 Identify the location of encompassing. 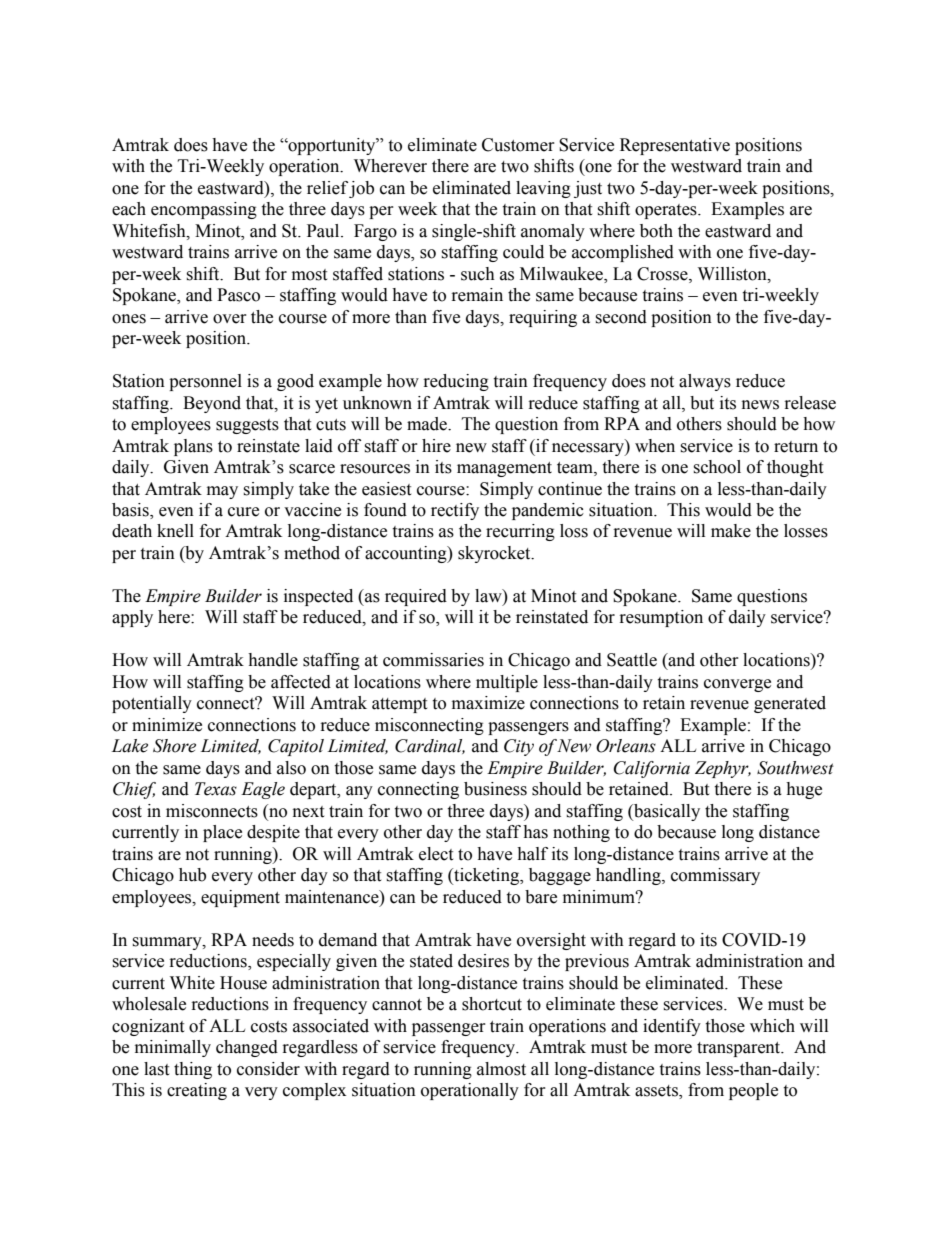
(204, 210).
